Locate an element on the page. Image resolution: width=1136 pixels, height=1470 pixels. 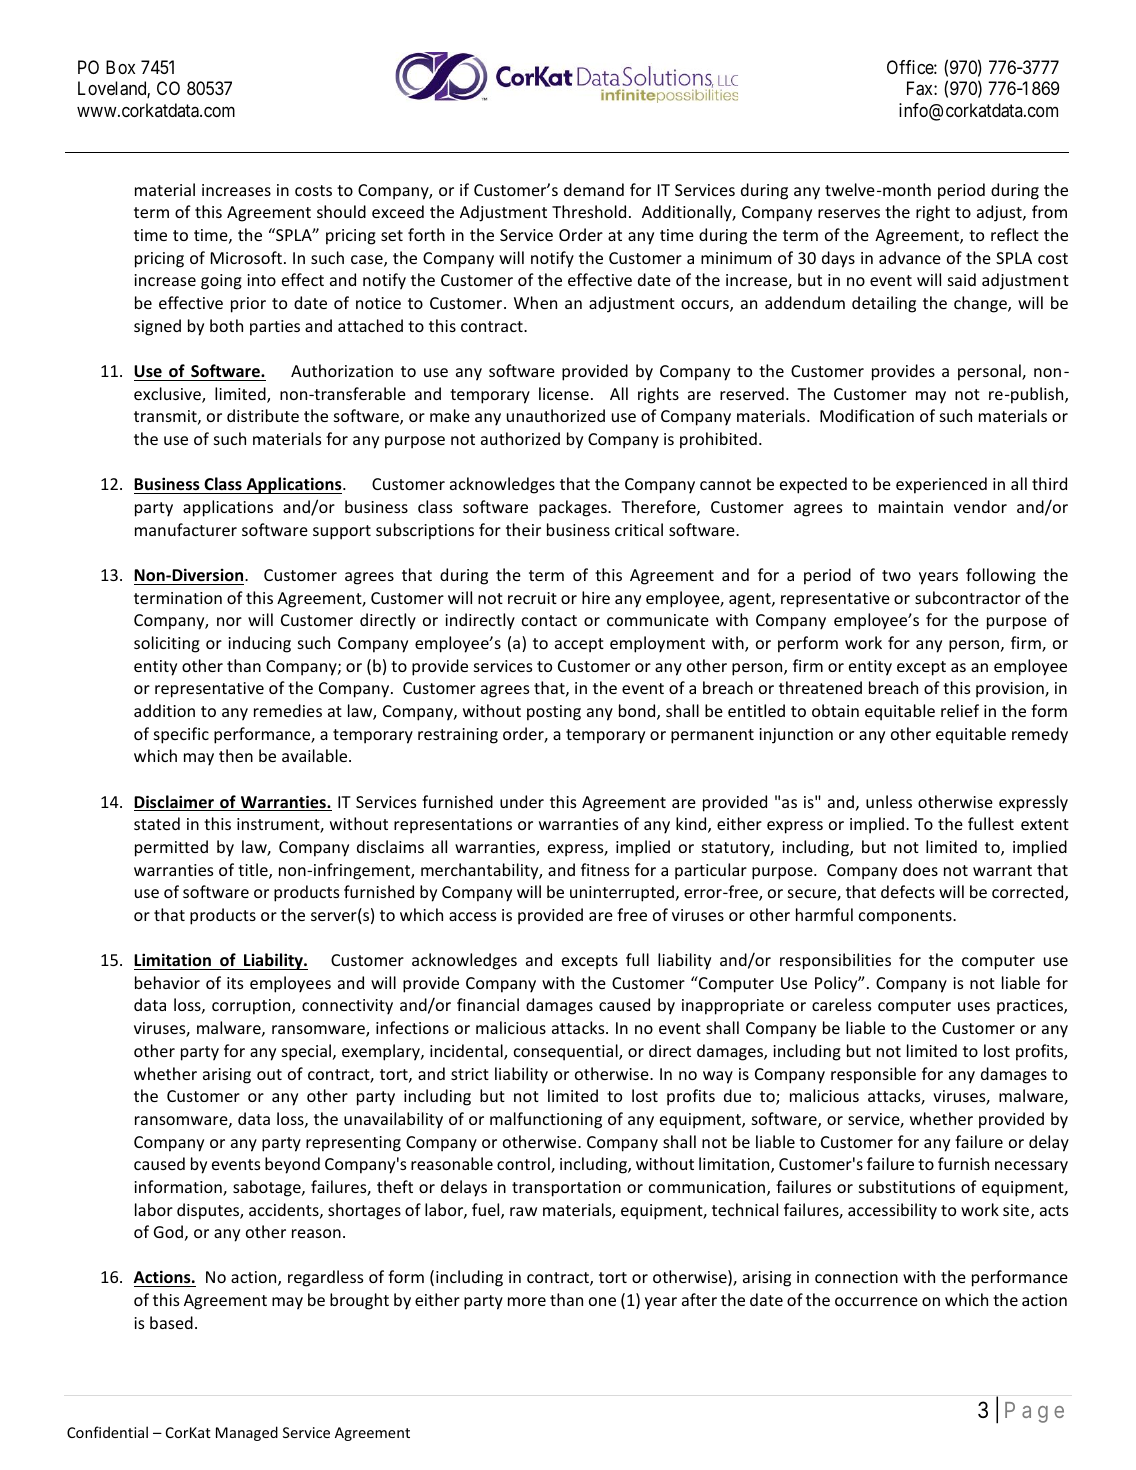
packages is located at coordinates (574, 508).
